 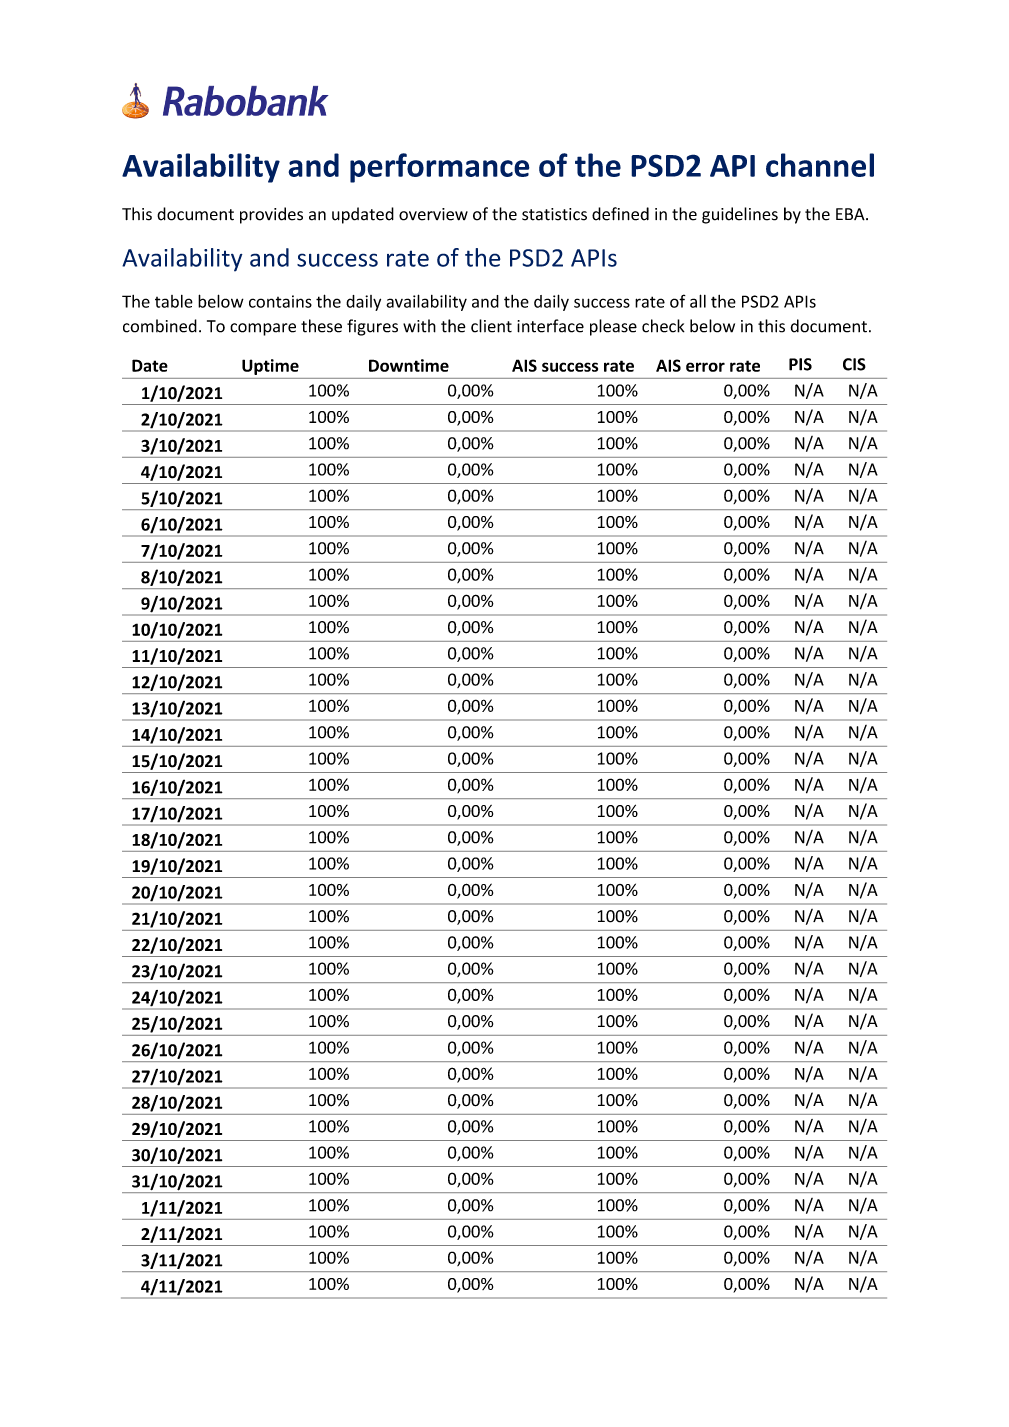 What do you see at coordinates (271, 215) in the document?
I see `provides` at bounding box center [271, 215].
